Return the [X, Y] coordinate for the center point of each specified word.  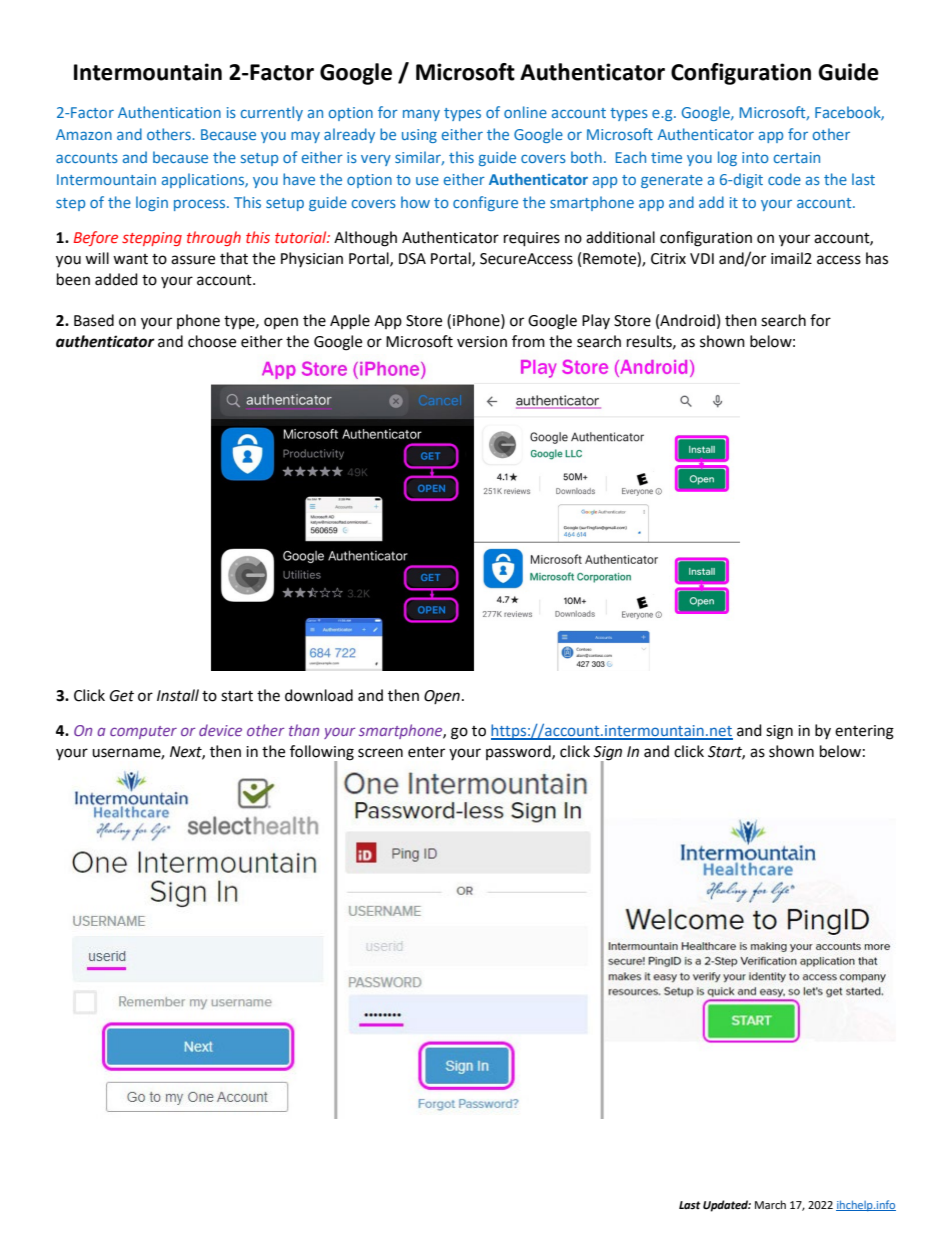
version [482, 342]
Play [596, 321]
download [319, 695]
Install [178, 695]
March [770, 1204]
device [220, 730]
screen [380, 753]
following [322, 753]
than [304, 730]
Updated [727, 1206]
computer [143, 732]
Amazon [84, 134]
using [419, 136]
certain [797, 157]
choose [212, 341]
